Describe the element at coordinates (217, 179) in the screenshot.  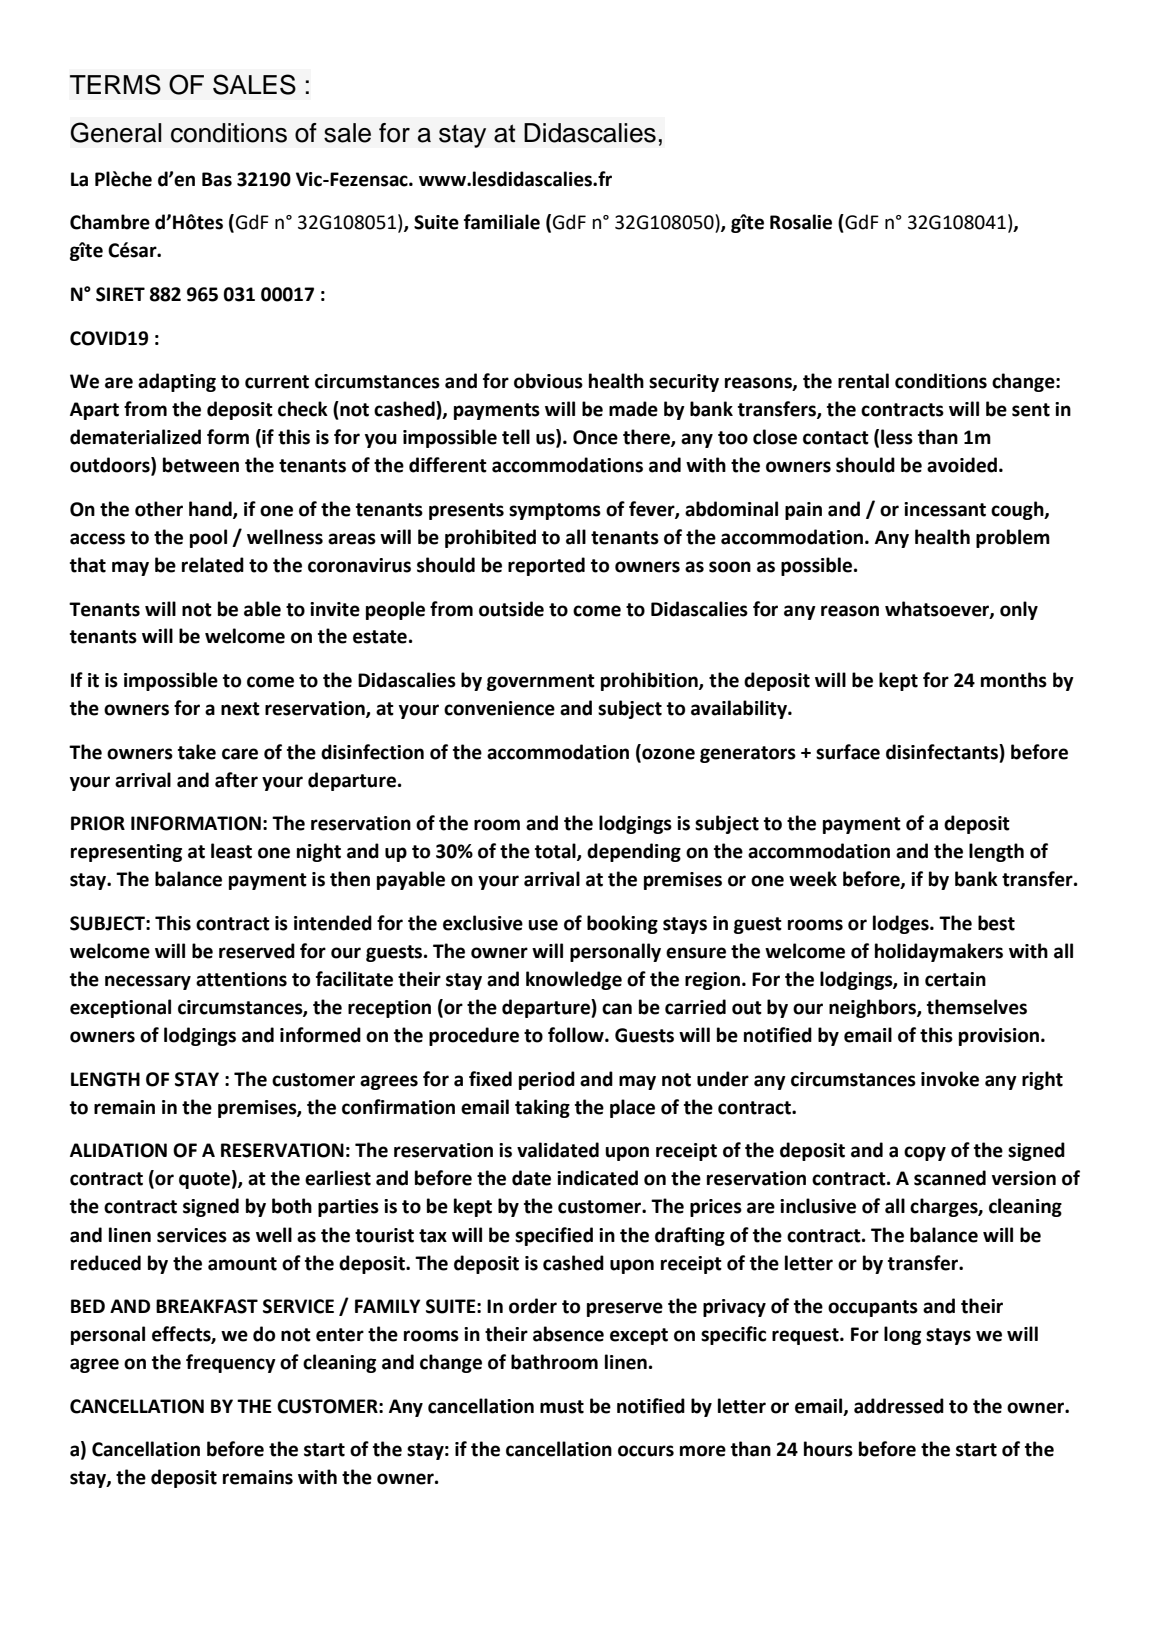
I see `Bas` at that location.
